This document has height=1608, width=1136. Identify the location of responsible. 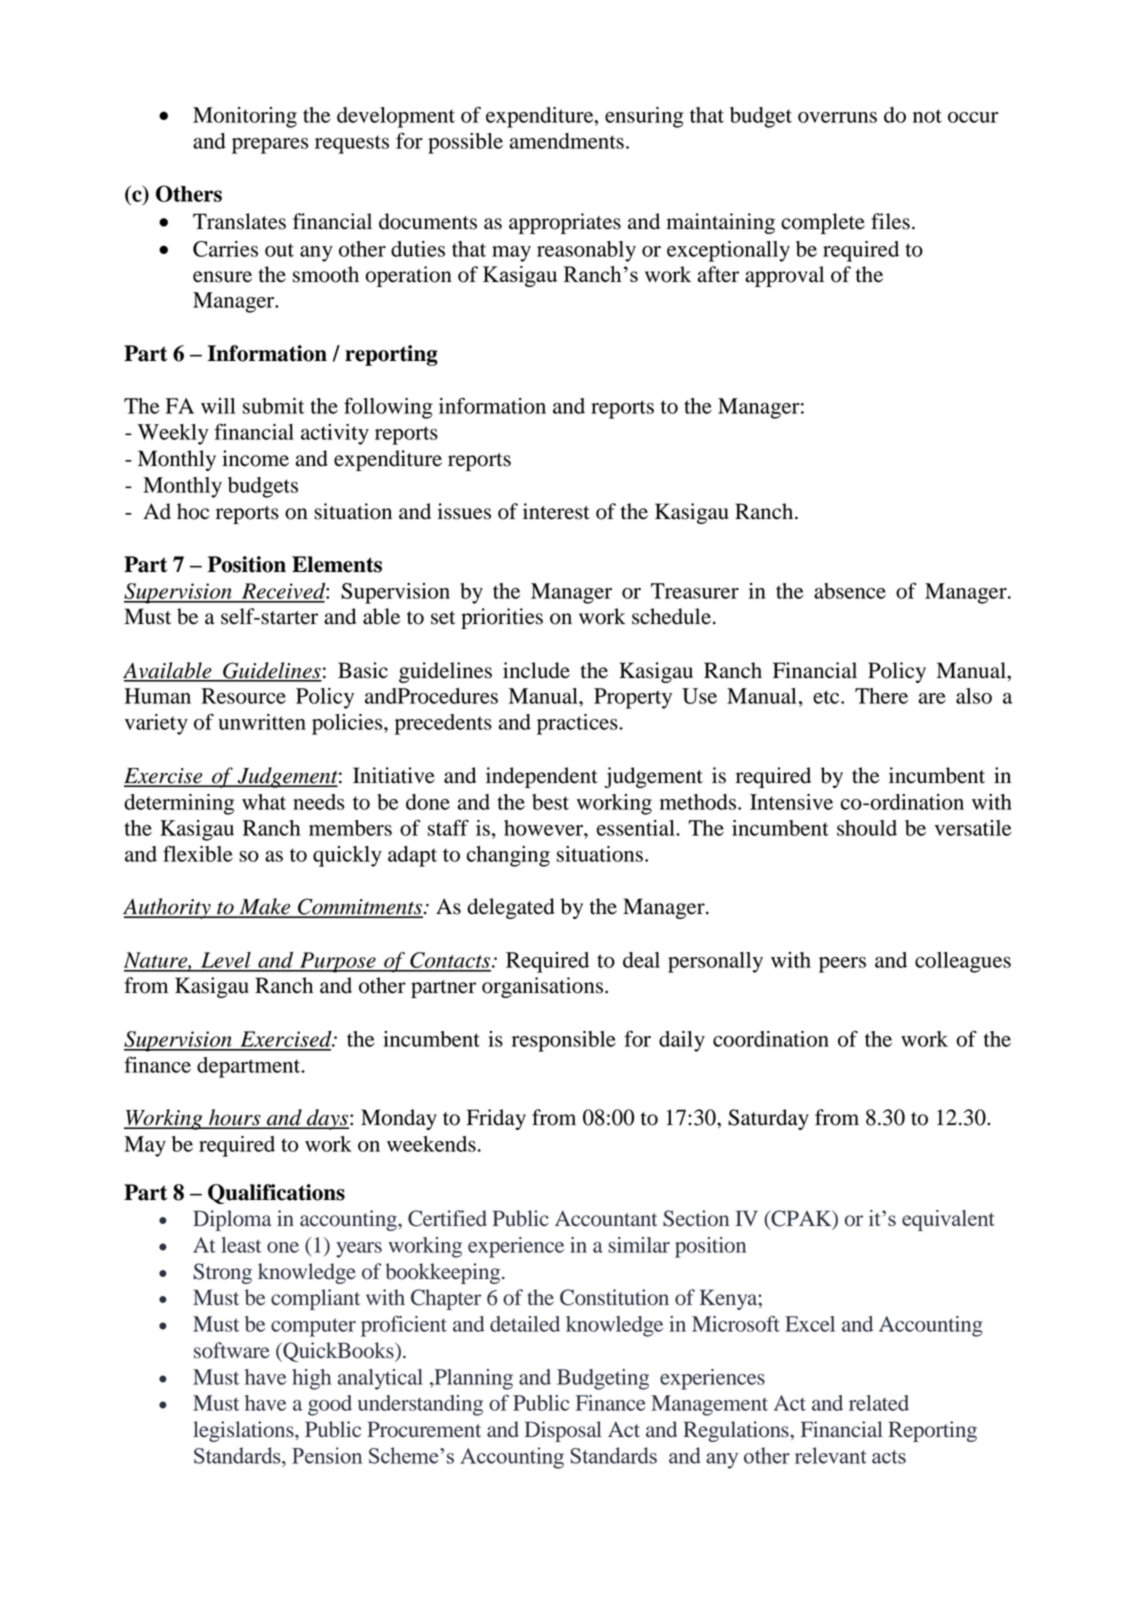
(564, 1041).
